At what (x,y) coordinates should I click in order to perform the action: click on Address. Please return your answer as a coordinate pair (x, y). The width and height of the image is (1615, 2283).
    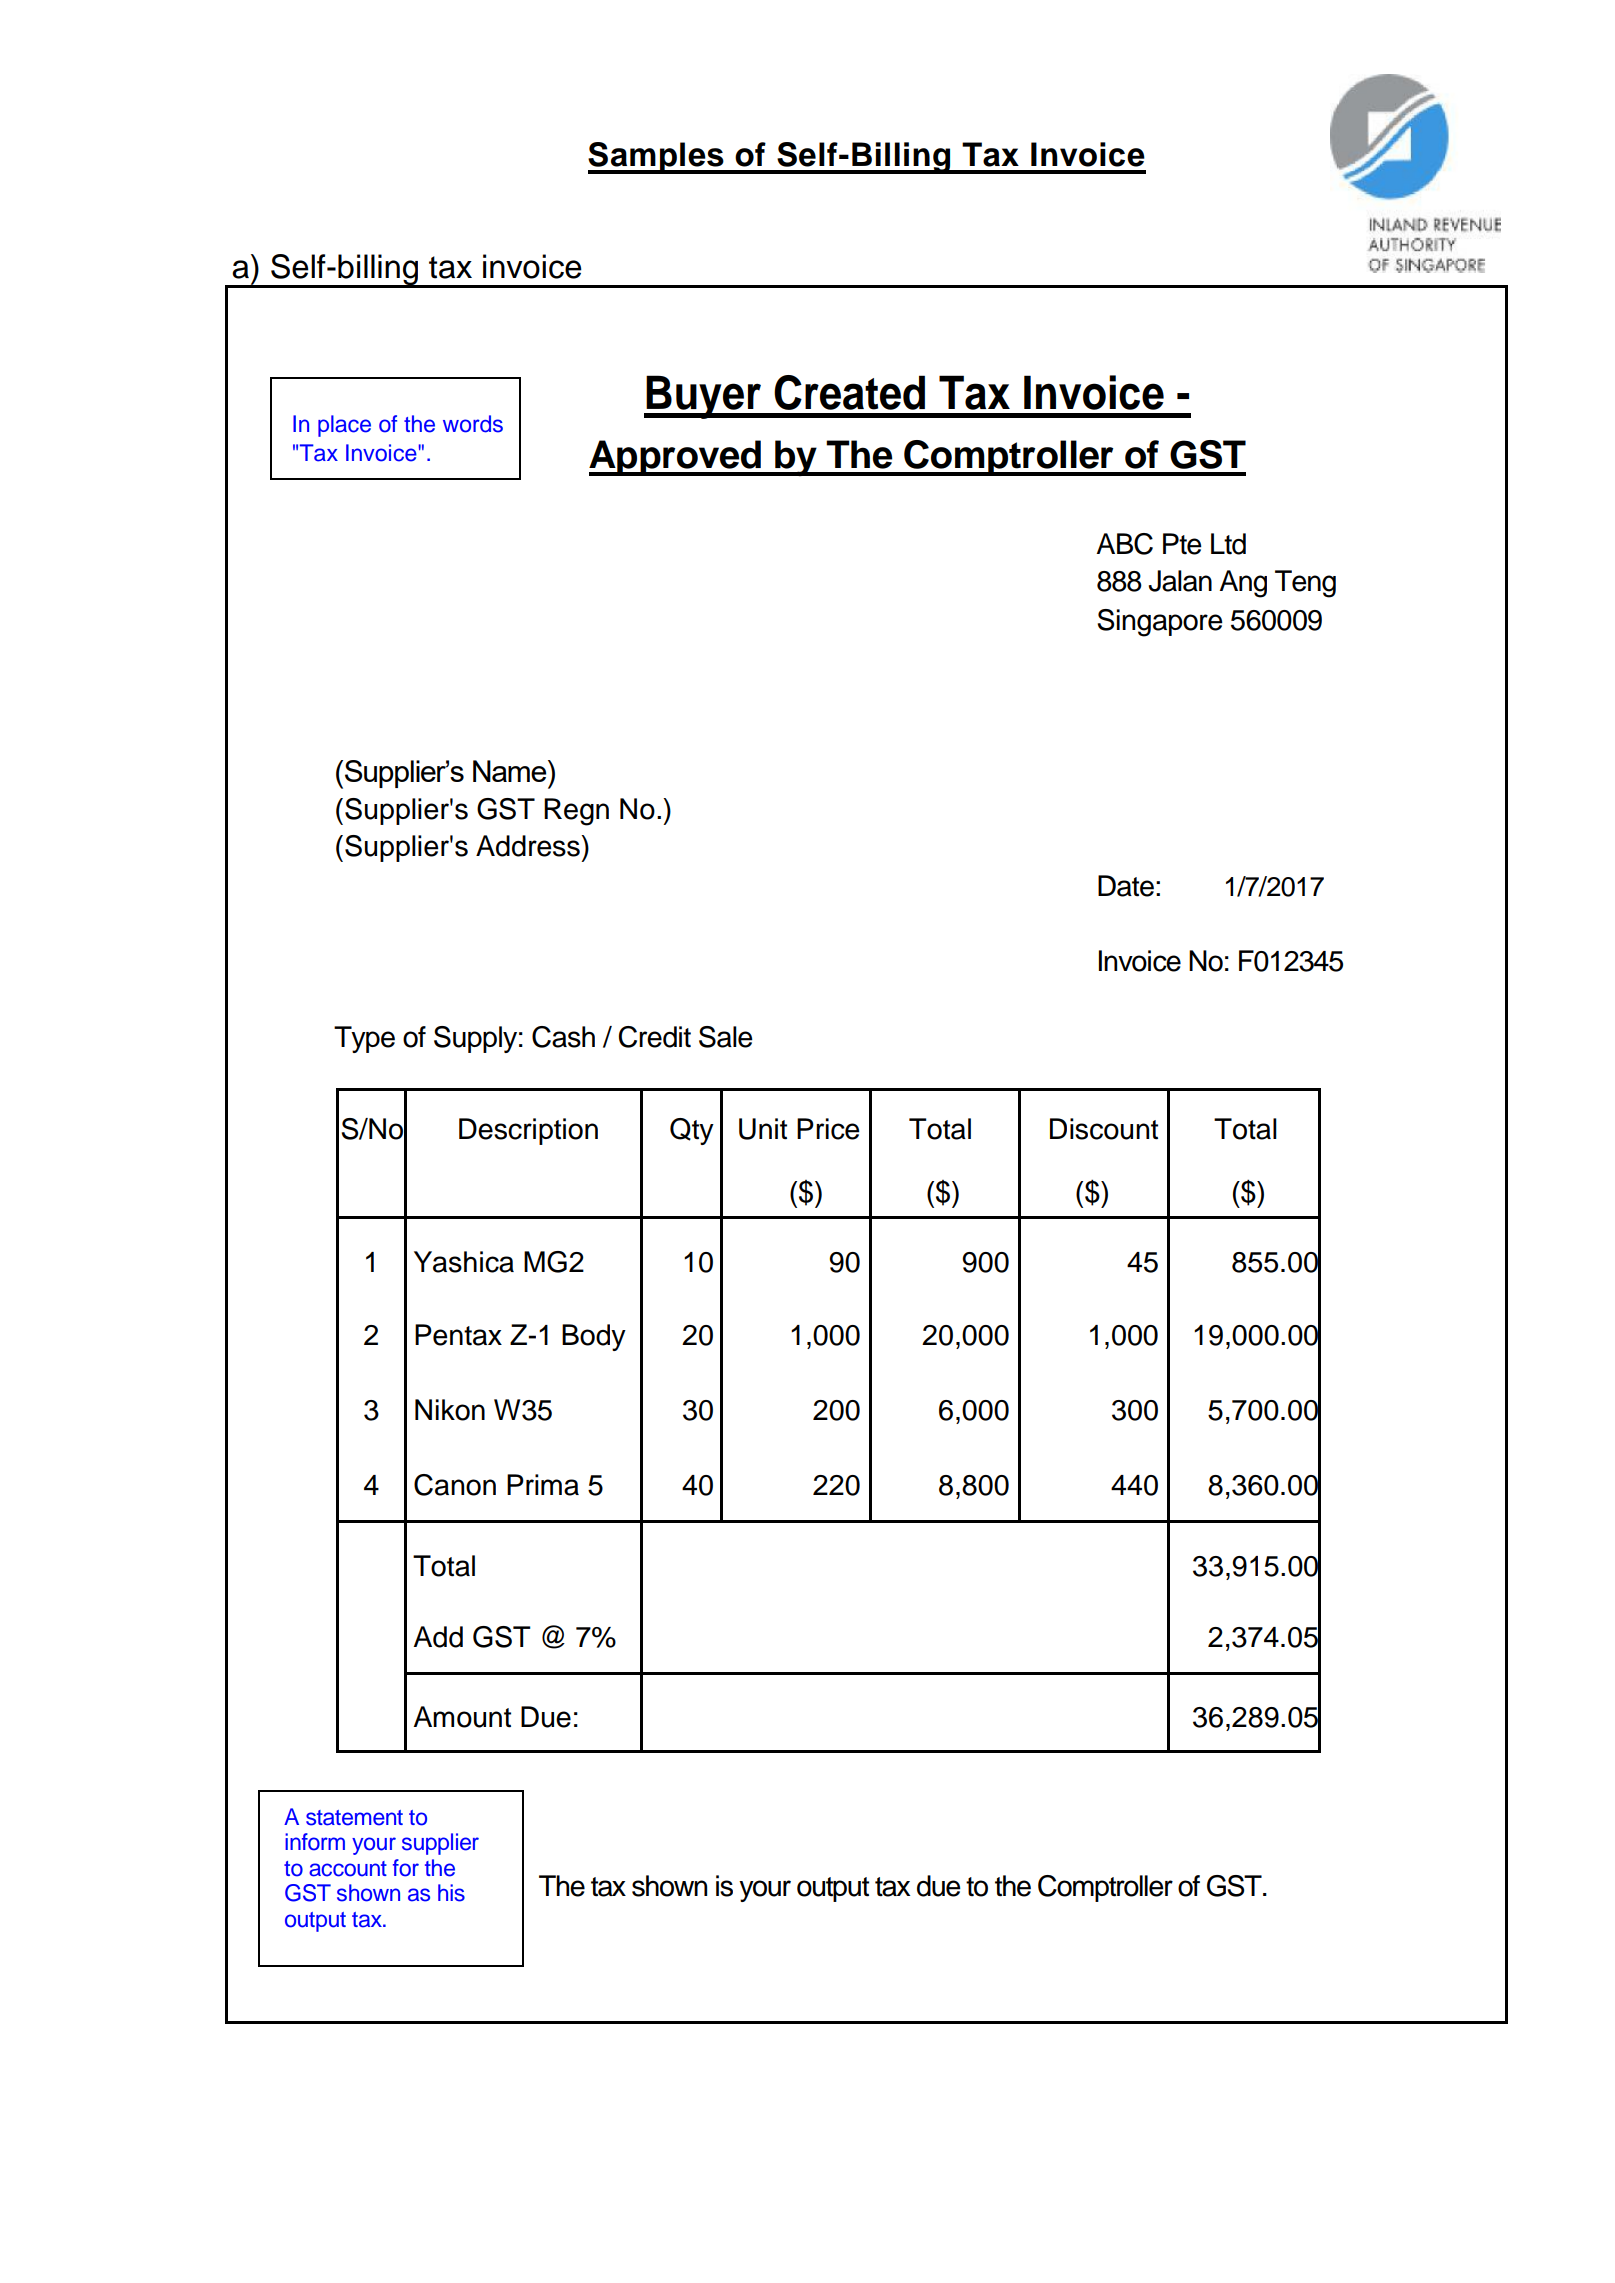
    Looking at the image, I should click on (529, 846).
